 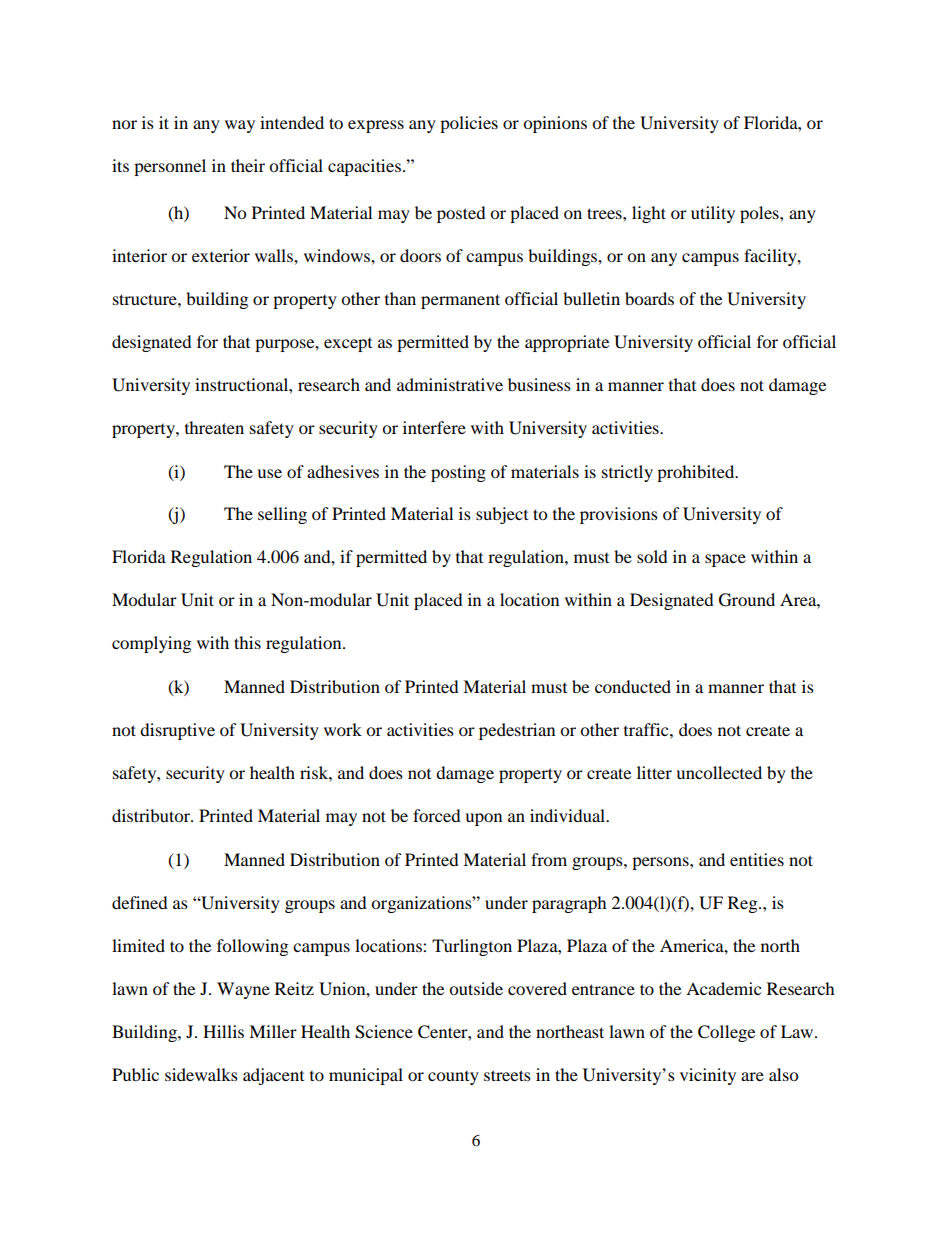 What do you see at coordinates (502, 515) in the screenshot?
I see `subject` at bounding box center [502, 515].
